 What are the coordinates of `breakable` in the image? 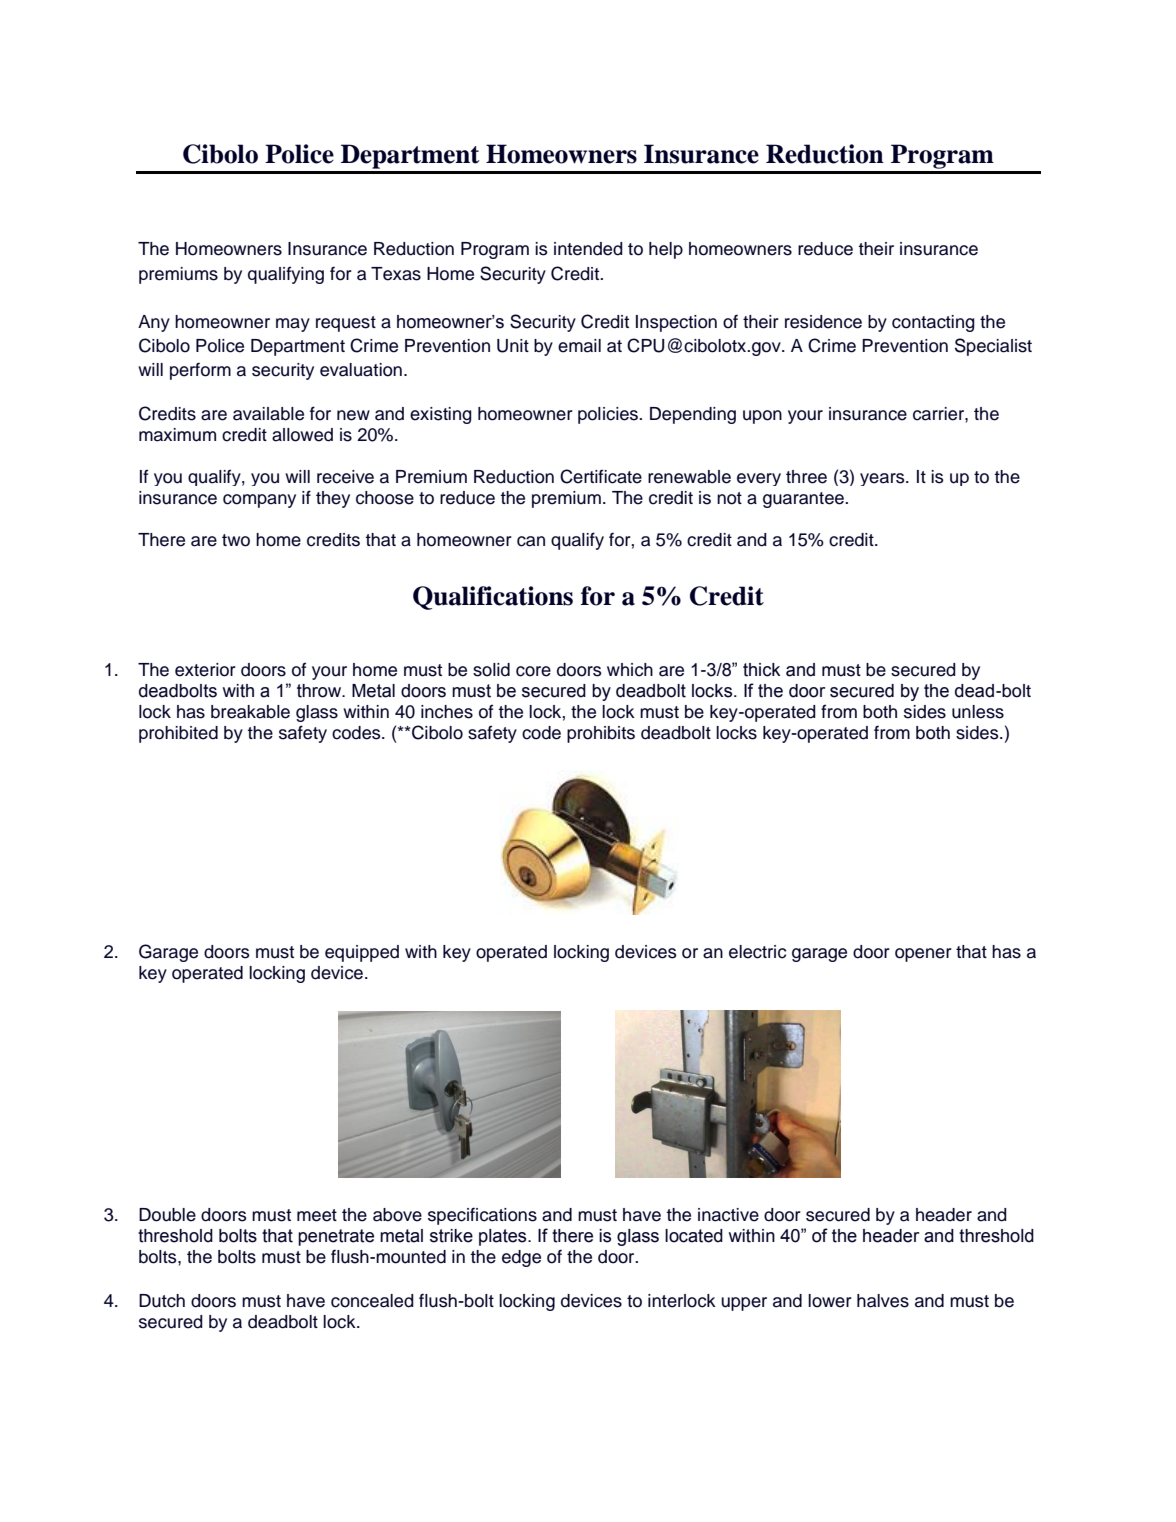 It's located at (250, 712).
